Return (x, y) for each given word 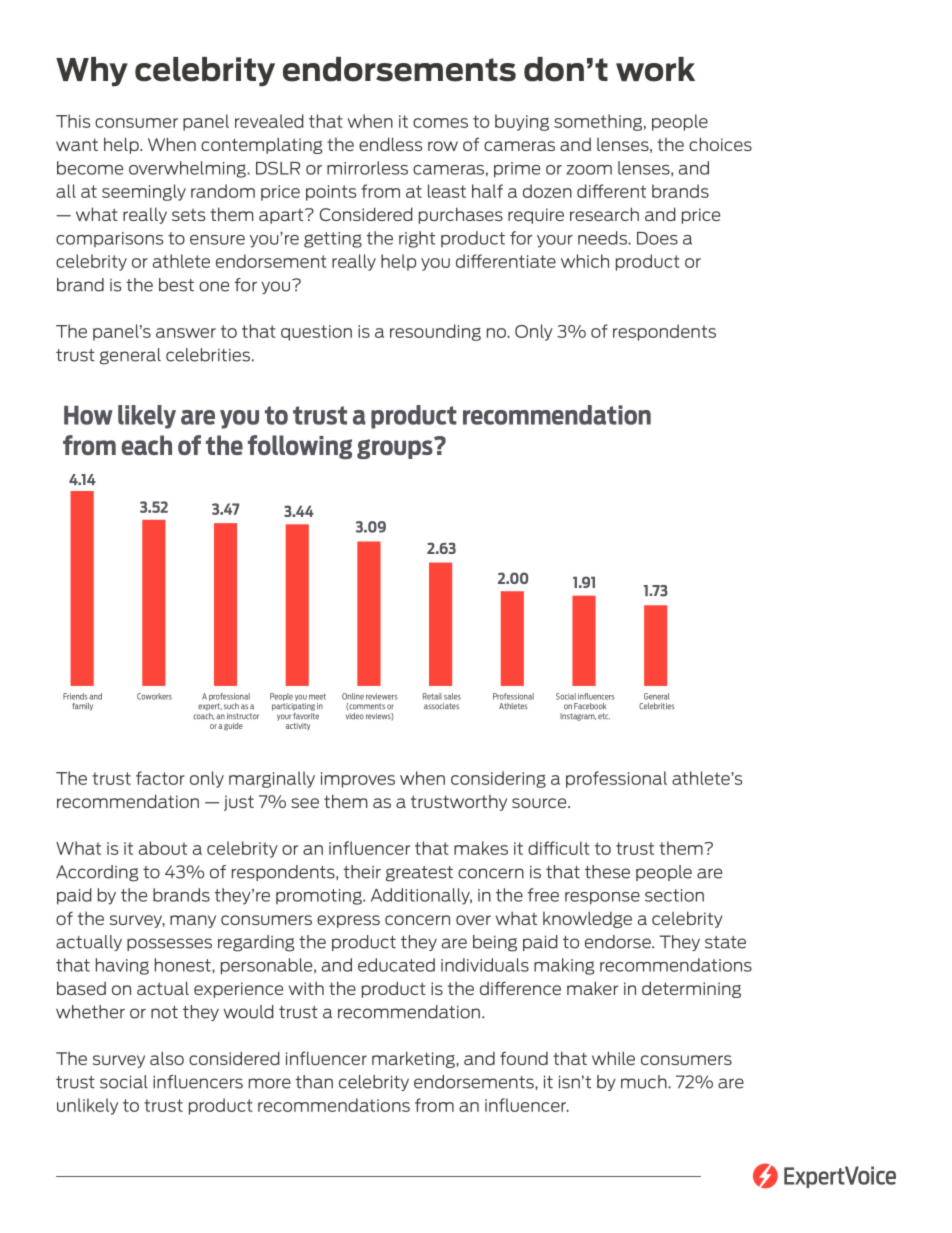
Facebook (590, 706)
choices (720, 144)
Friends (75, 696)
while (613, 1058)
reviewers (382, 696)
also (167, 1058)
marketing (414, 1059)
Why (92, 72)
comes (440, 123)
